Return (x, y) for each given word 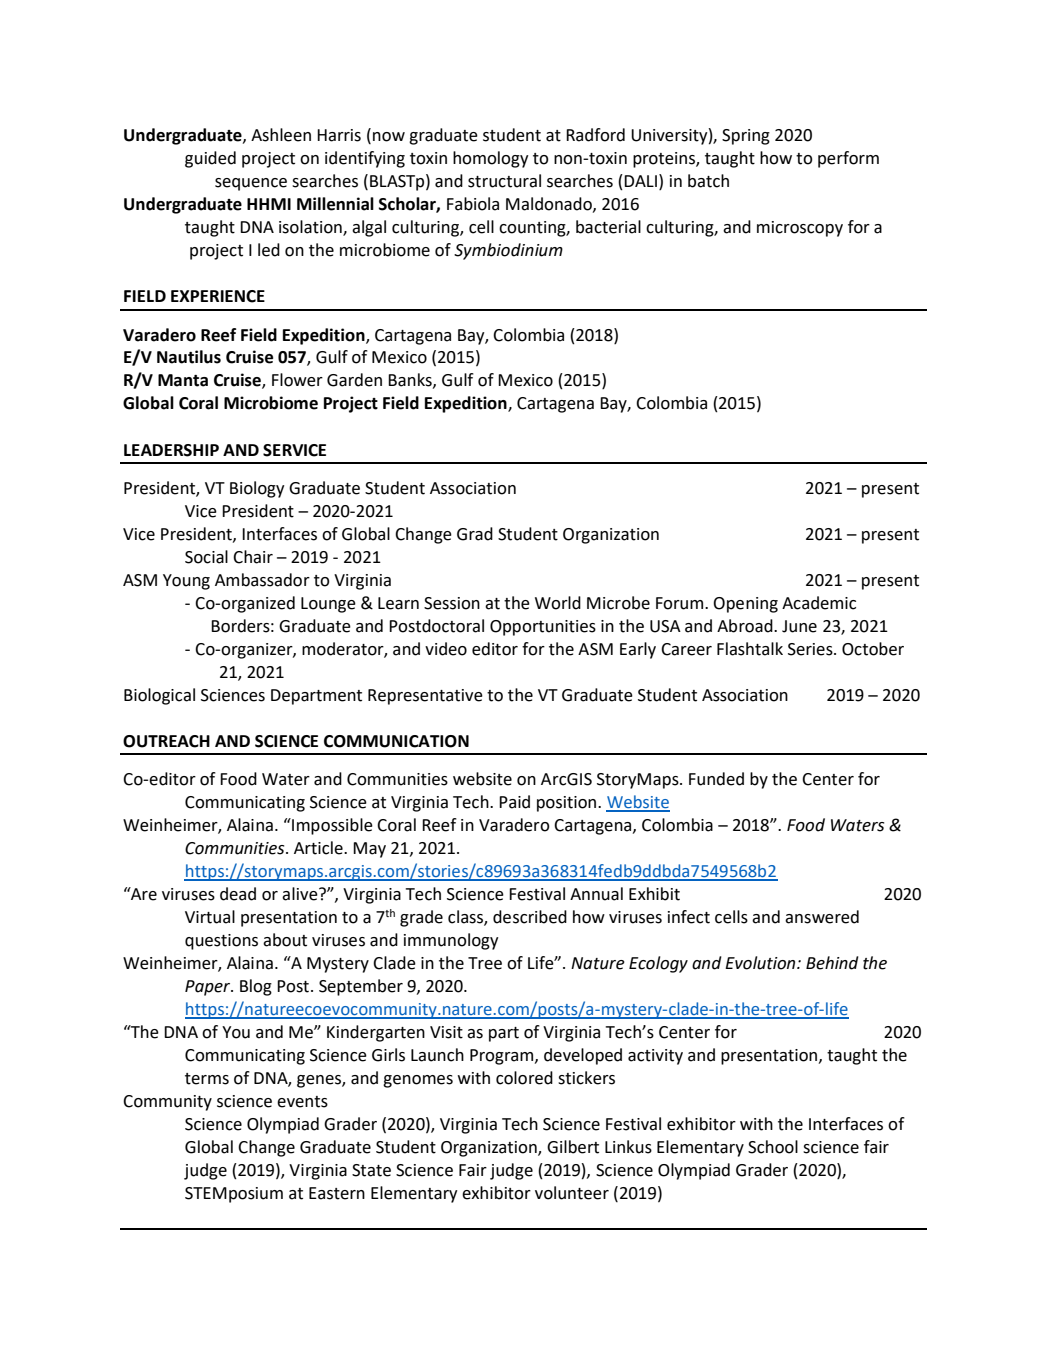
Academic (819, 603)
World (558, 603)
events (302, 1102)
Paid (514, 802)
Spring (746, 137)
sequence (251, 184)
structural (504, 181)
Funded (716, 779)
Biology (257, 489)
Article (319, 848)
